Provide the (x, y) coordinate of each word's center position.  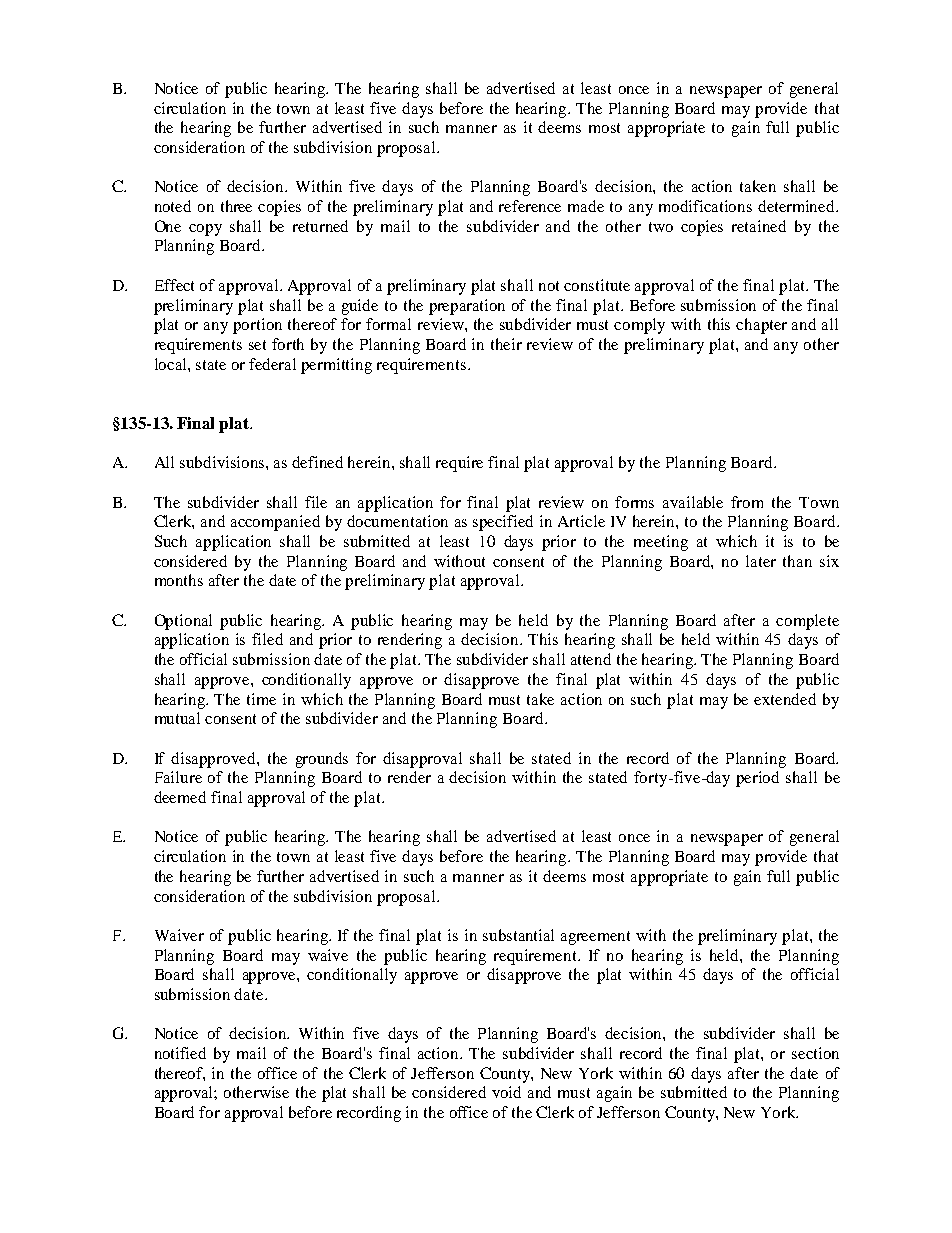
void (506, 1092)
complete (807, 622)
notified (180, 1053)
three (236, 206)
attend (591, 659)
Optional (183, 622)
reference (530, 206)
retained (759, 226)
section (815, 1053)
